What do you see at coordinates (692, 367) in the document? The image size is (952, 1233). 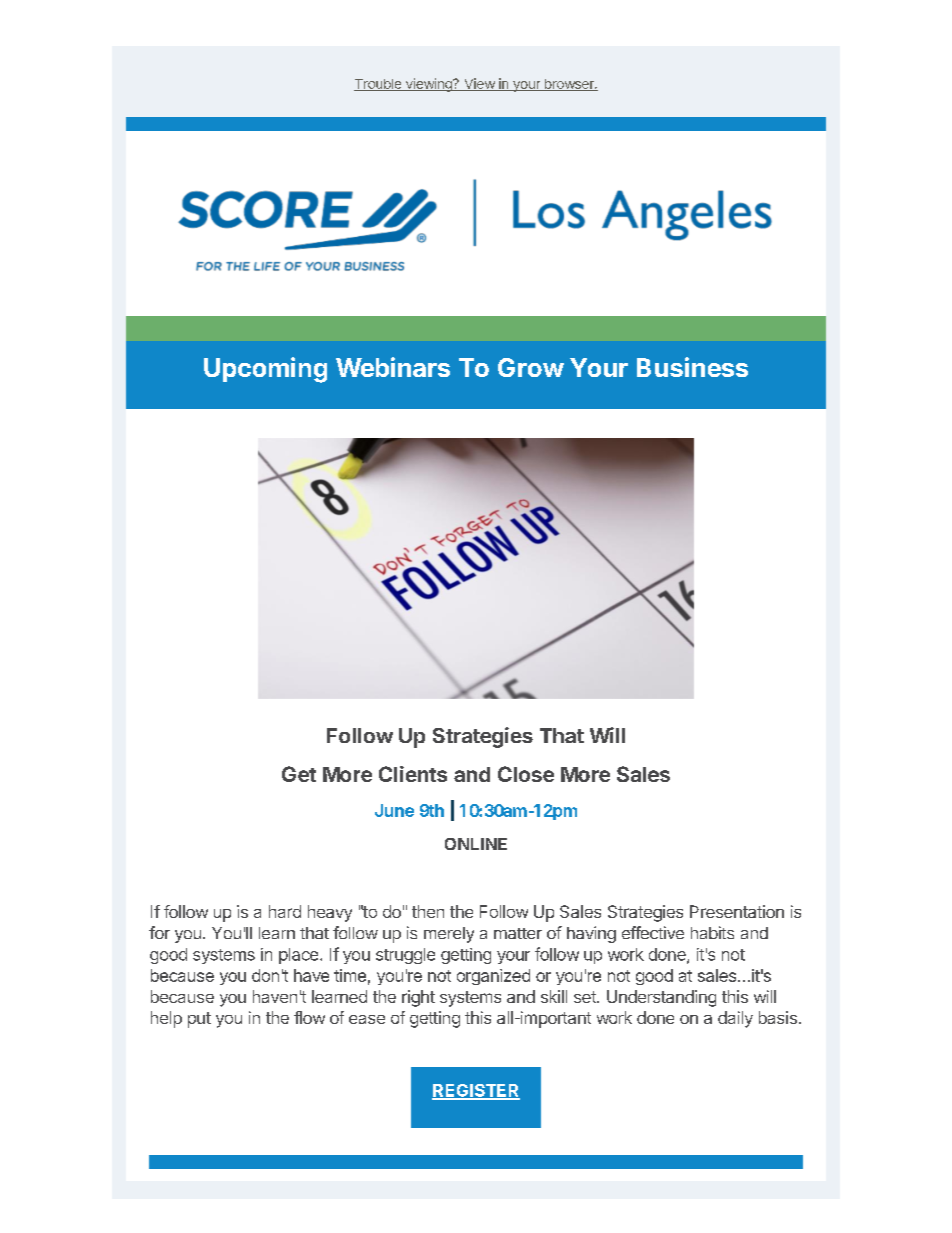 I see `Business` at bounding box center [692, 367].
